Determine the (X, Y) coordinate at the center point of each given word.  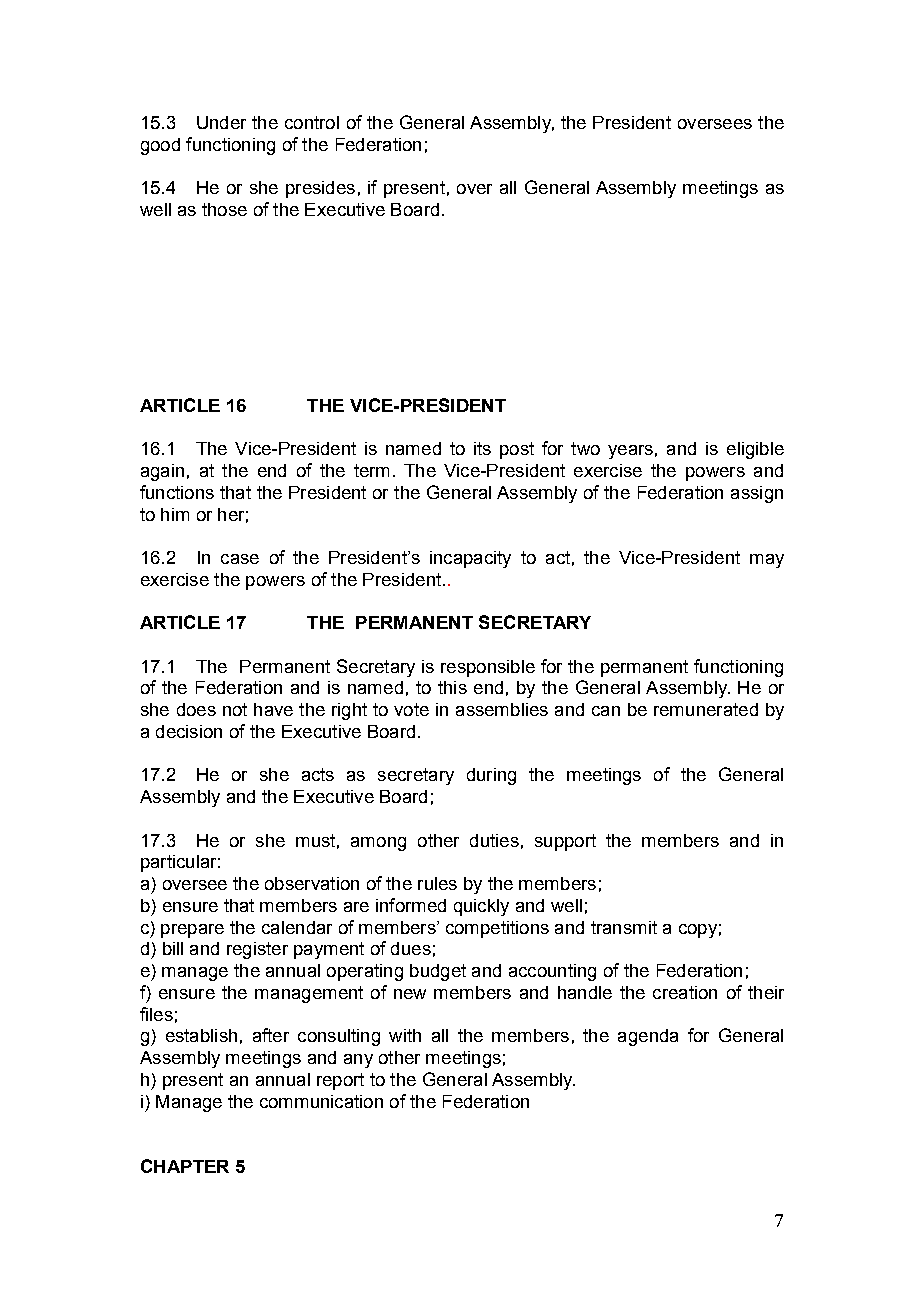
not (235, 709)
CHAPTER (185, 1166)
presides (320, 189)
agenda (648, 1037)
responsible (488, 668)
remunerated (706, 709)
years (630, 452)
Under (221, 122)
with (405, 1035)
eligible (755, 450)
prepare (192, 931)
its (482, 448)
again (162, 472)
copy (698, 931)
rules (437, 883)
